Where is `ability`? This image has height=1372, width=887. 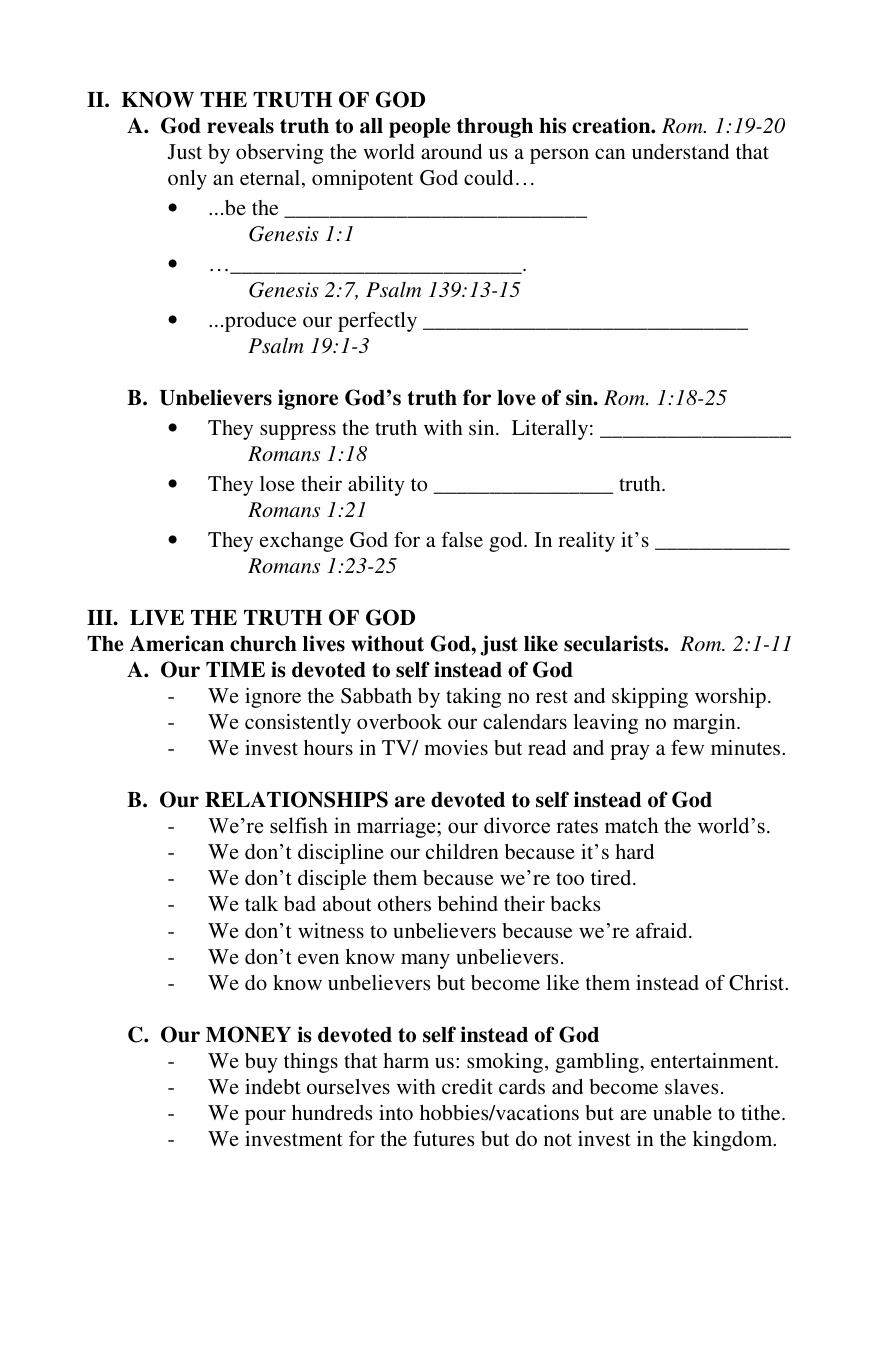 ability is located at coordinates (376, 486).
